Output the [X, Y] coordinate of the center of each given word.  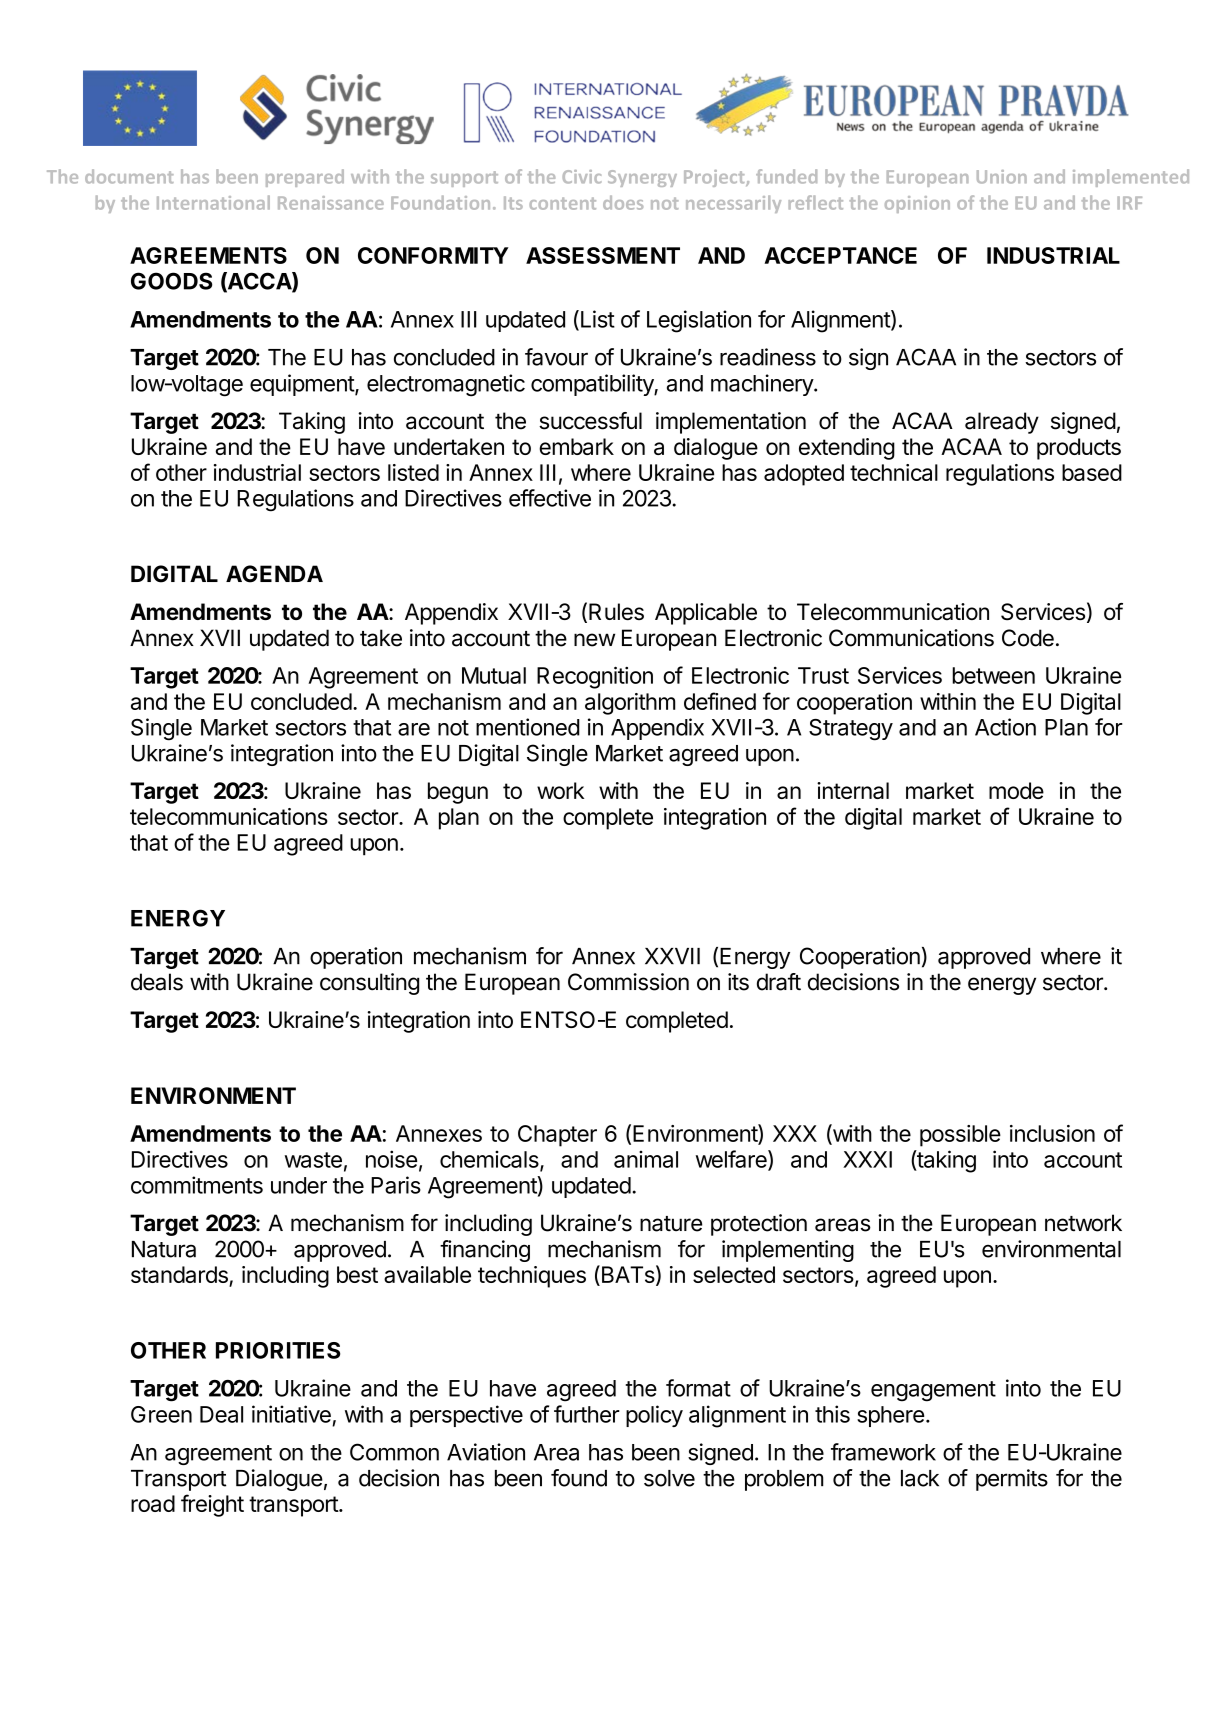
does [623, 202]
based [1092, 472]
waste [313, 1160]
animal [646, 1159]
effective [550, 498]
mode [1016, 790]
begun [458, 793]
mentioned [528, 727]
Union [1002, 177]
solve [669, 1478]
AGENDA [274, 574]
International [213, 202]
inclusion [1052, 1133]
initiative [291, 1414]
